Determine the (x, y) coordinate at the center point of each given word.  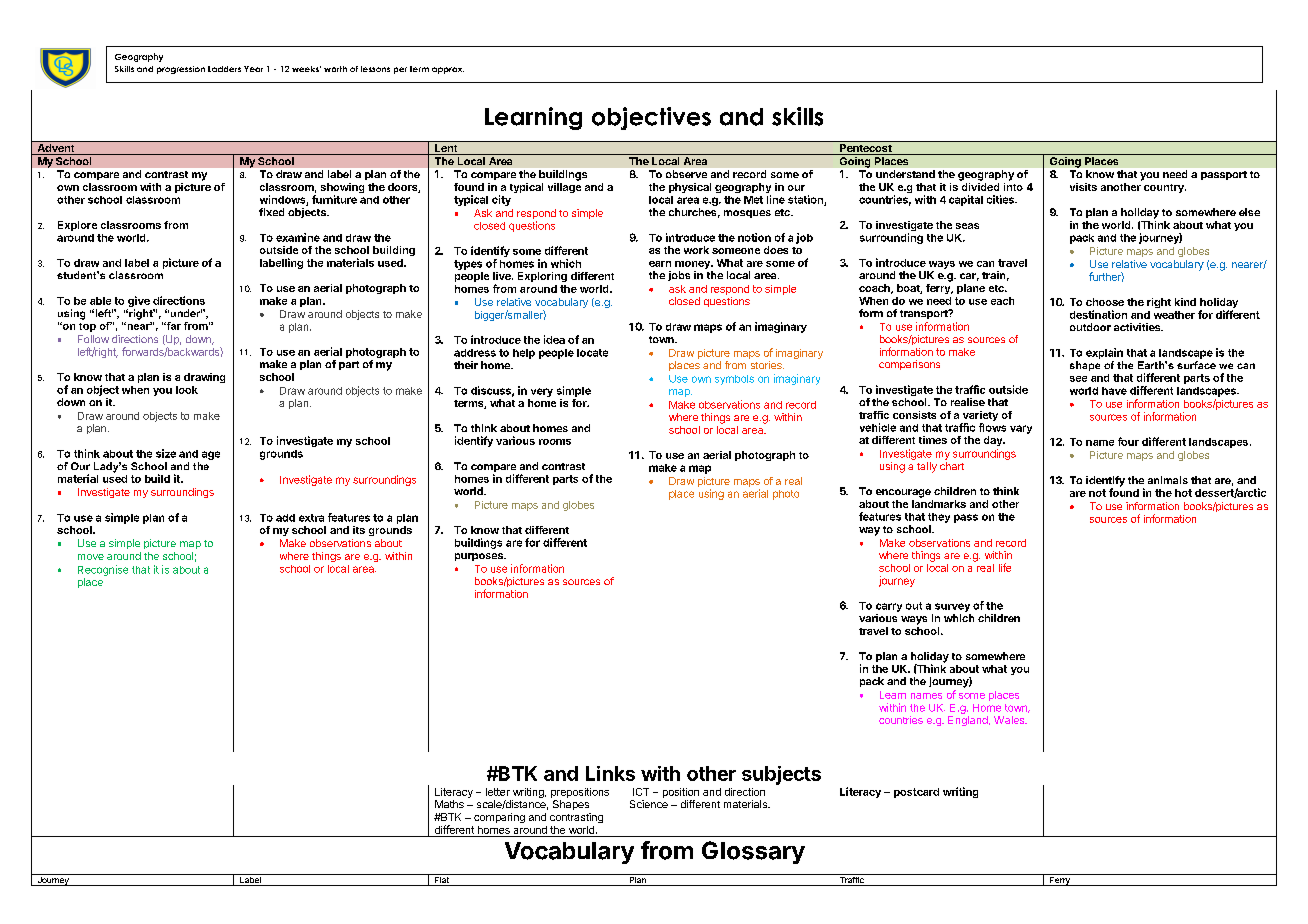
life (1005, 567)
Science (649, 804)
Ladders (224, 69)
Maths (449, 804)
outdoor (1090, 327)
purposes (480, 557)
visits (1083, 187)
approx (448, 70)
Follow (93, 339)
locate (592, 353)
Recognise (103, 570)
